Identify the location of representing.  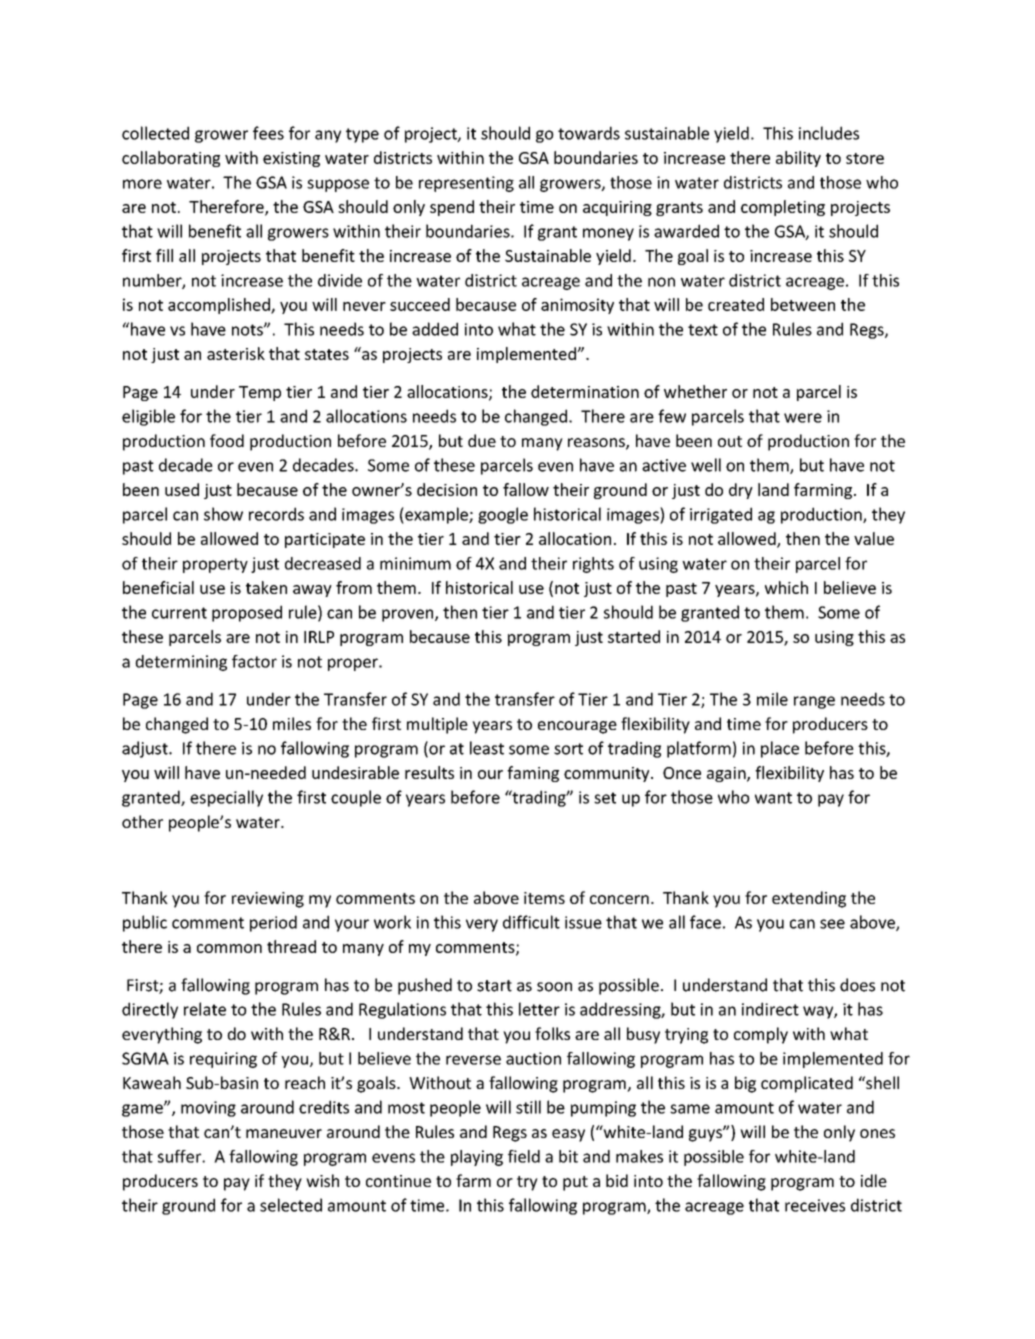
(466, 184).
